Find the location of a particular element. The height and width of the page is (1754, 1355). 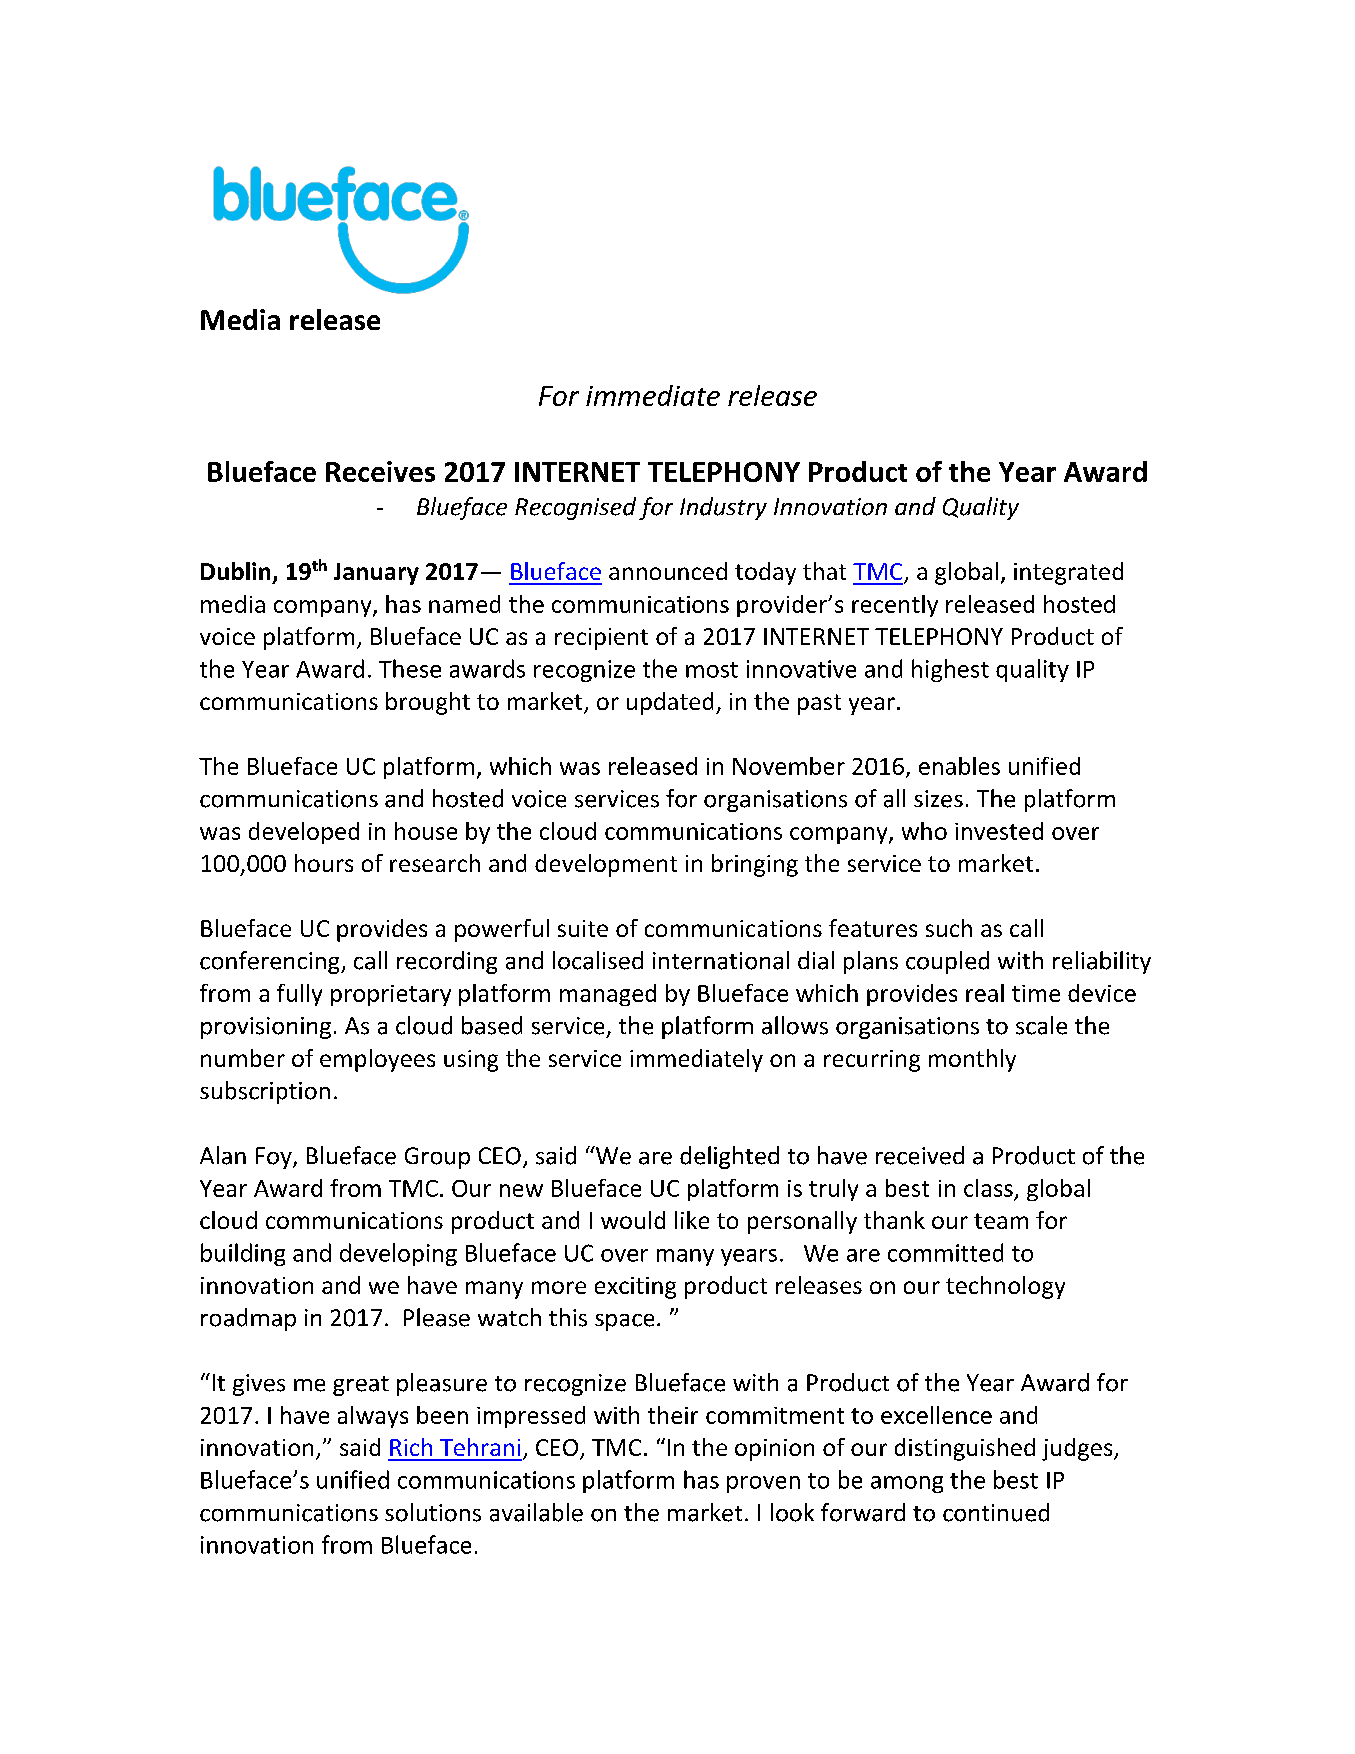

class is located at coordinates (988, 1188).
